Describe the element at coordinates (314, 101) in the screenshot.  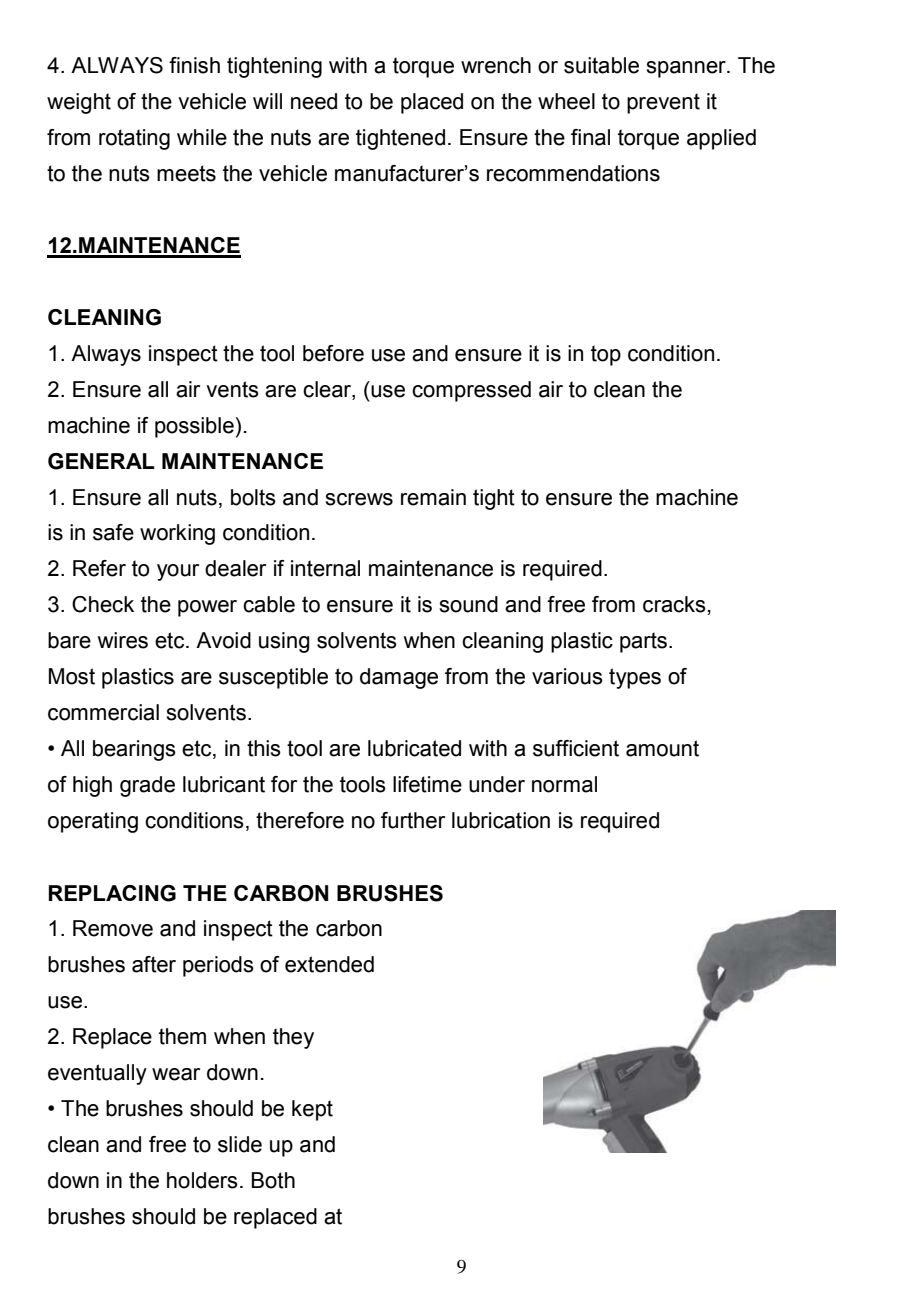
I see `need` at that location.
